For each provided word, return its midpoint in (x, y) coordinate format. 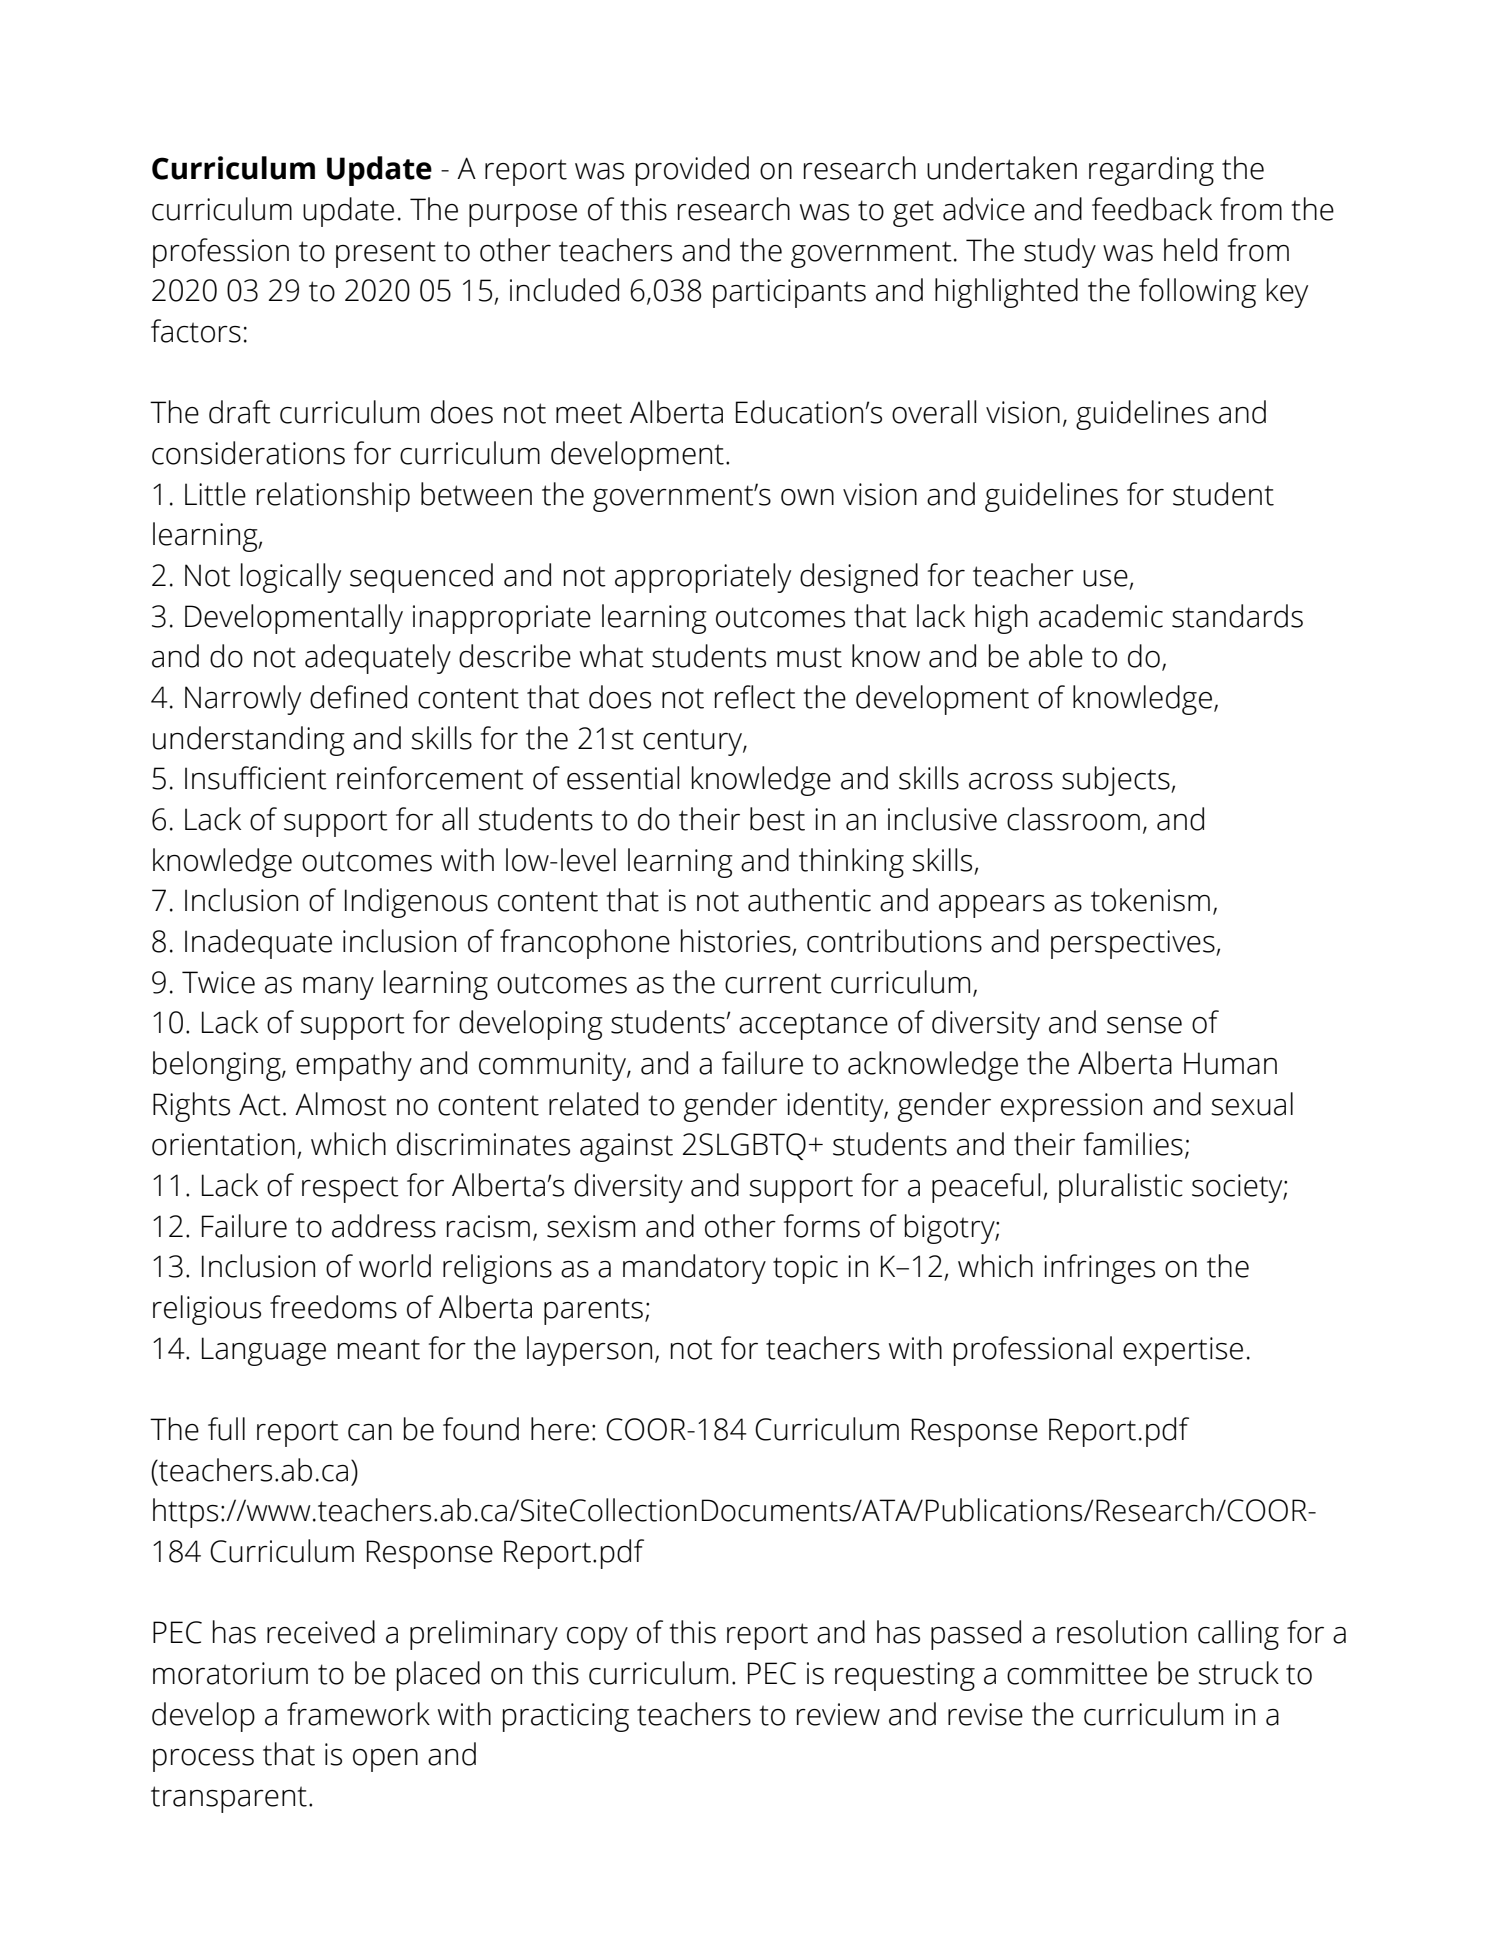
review (838, 1714)
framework (358, 1714)
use (1105, 578)
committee (1077, 1673)
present (386, 254)
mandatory (694, 1269)
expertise (1183, 1351)
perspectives (1134, 944)
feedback (1152, 209)
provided (692, 171)
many (338, 988)
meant (379, 1349)
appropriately (703, 578)
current (773, 983)
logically (291, 578)
